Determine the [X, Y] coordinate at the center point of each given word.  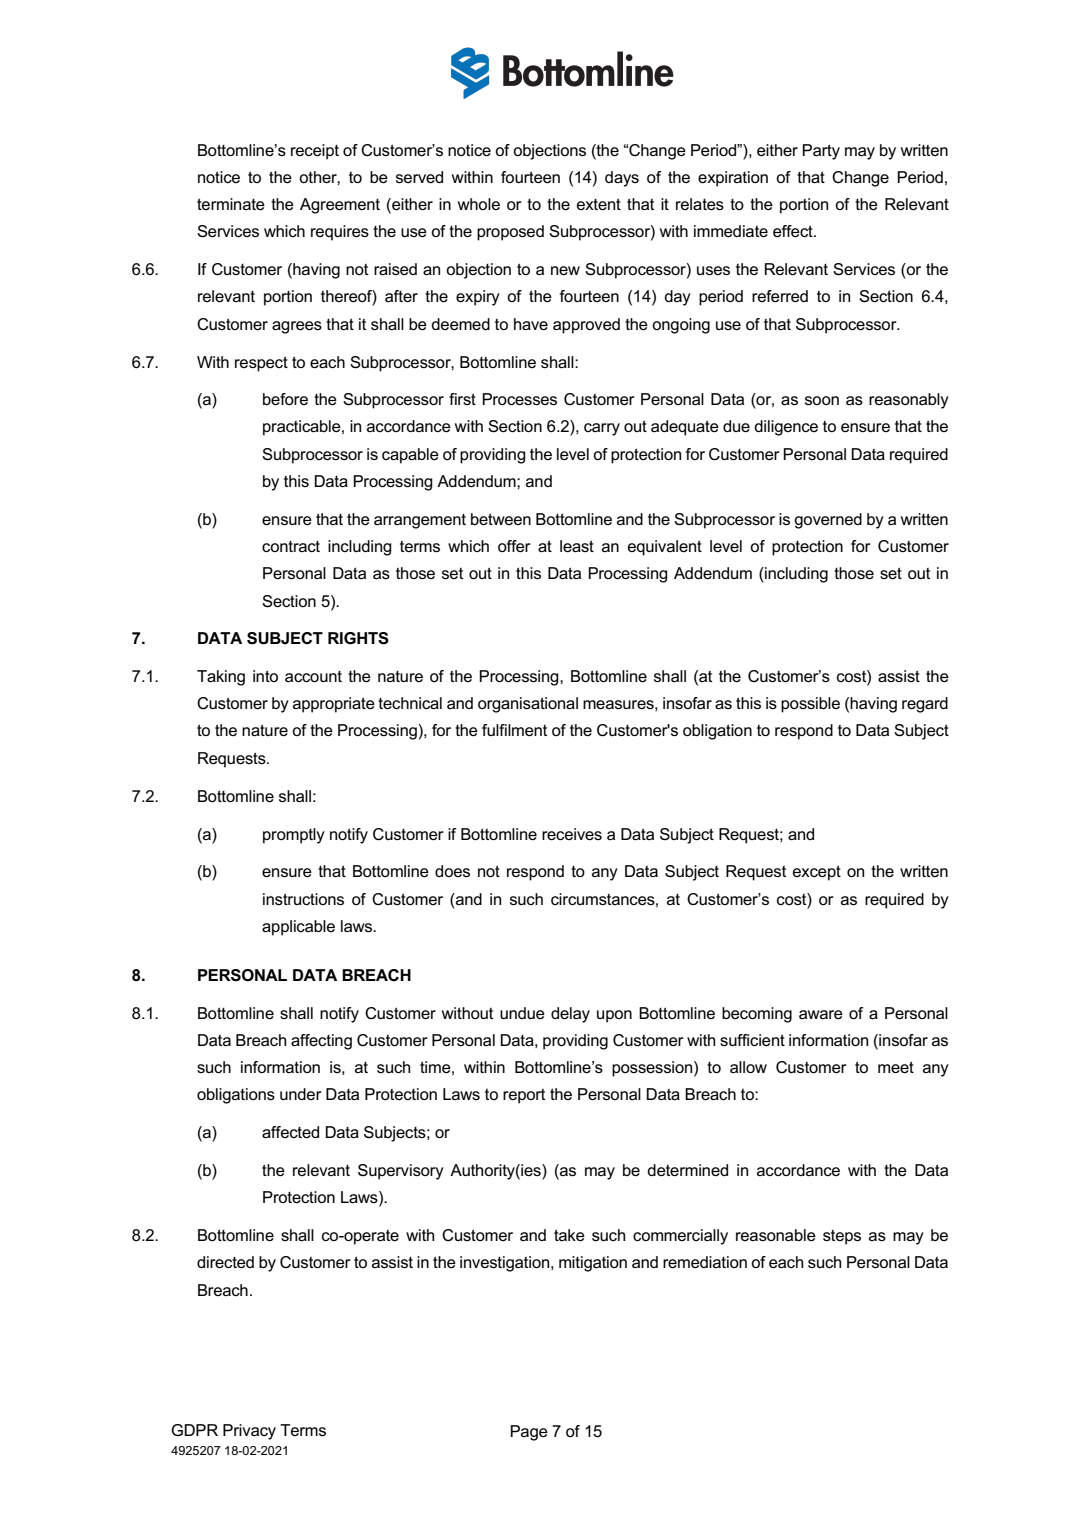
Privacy [249, 1432]
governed [828, 521]
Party [821, 152]
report [524, 1096]
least [577, 546]
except [817, 873]
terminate [231, 204]
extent [599, 204]
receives [572, 834]
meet [896, 1067]
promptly [294, 836]
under [301, 1094]
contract [291, 546]
